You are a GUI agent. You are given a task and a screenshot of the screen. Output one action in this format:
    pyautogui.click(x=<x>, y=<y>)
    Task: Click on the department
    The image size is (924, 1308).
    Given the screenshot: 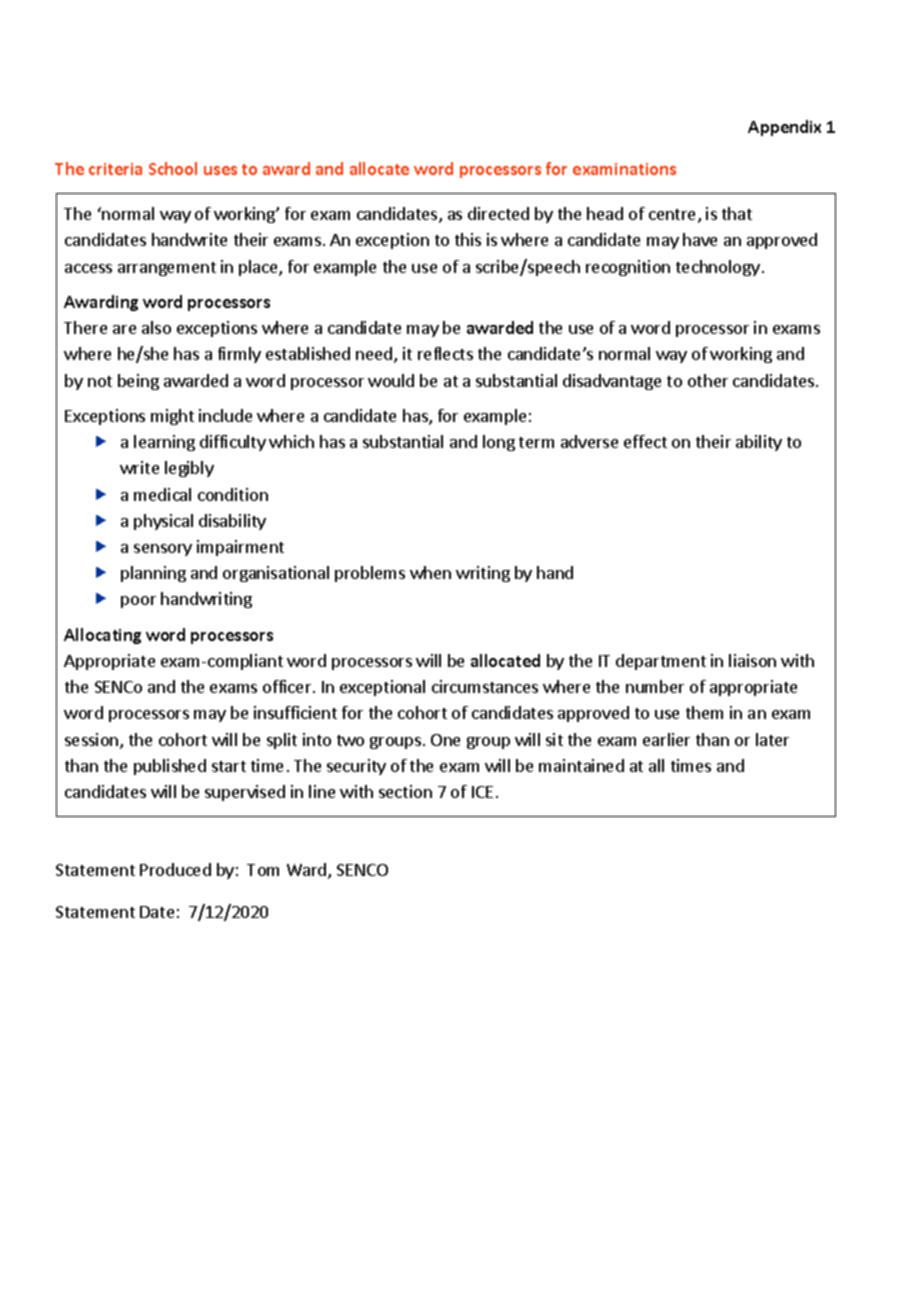 What is the action you would take?
    pyautogui.click(x=661, y=662)
